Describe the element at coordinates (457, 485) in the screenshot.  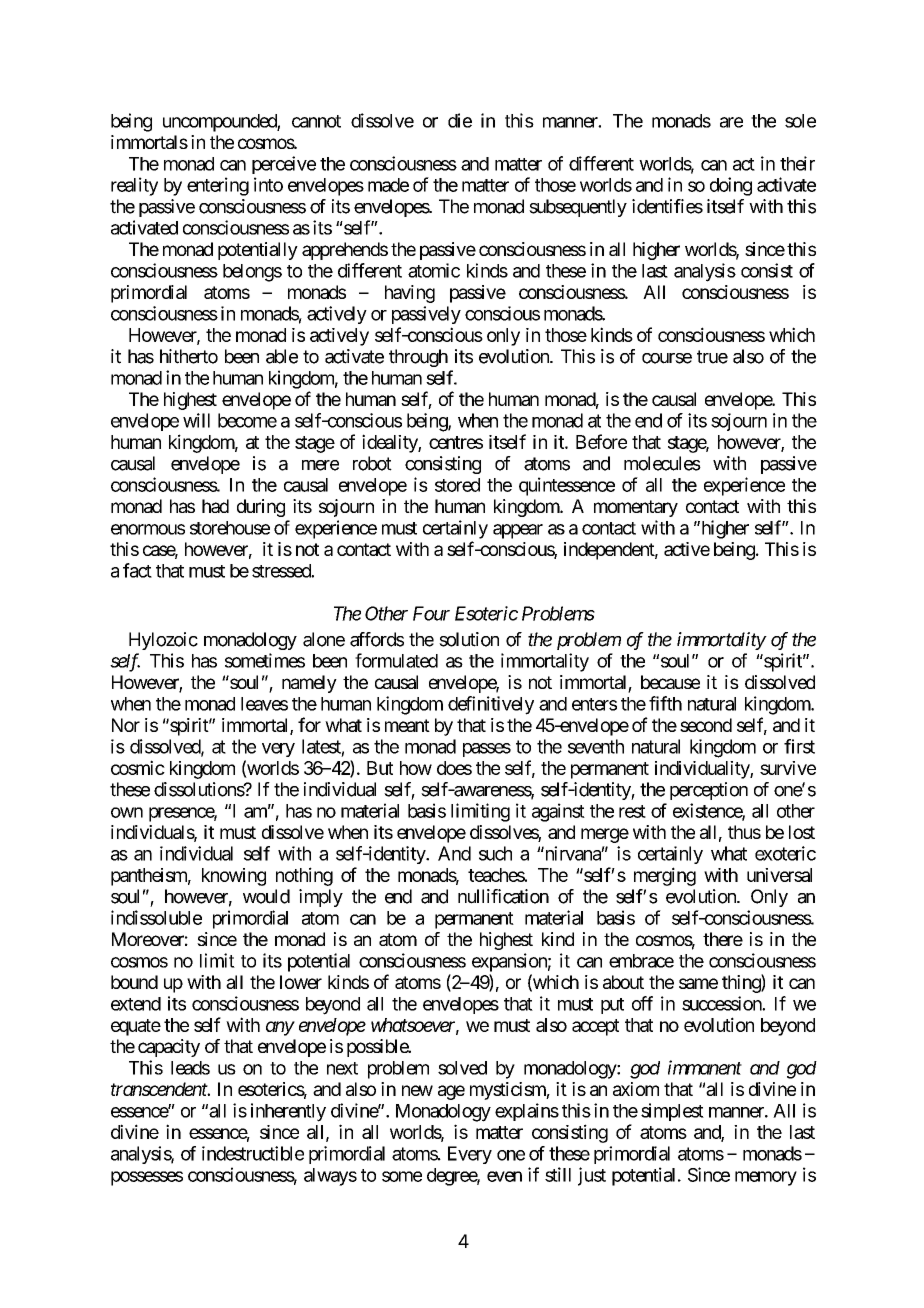
I see `stored` at that location.
